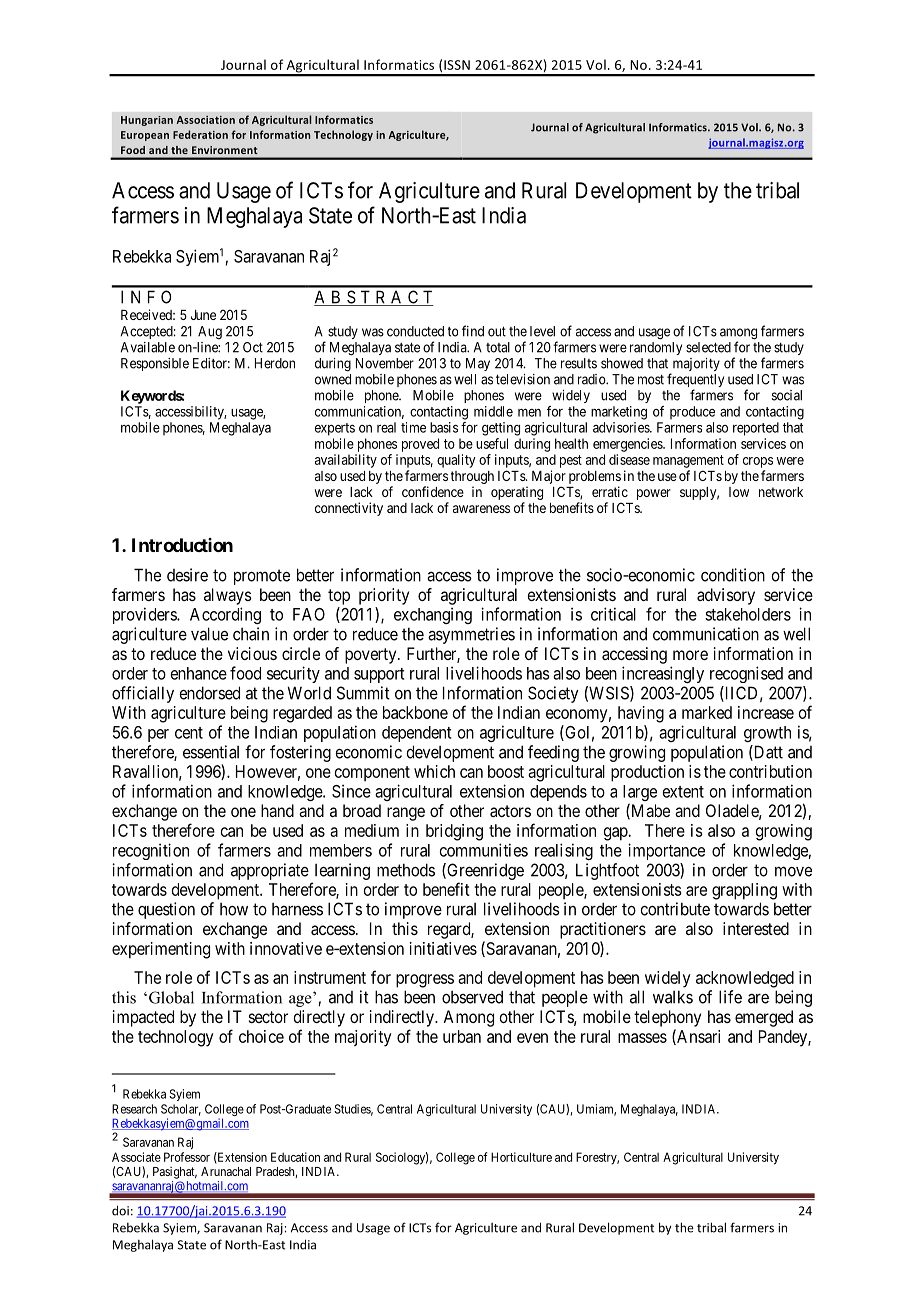 The height and width of the screenshot is (1308, 924). I want to click on quality, so click(456, 461).
